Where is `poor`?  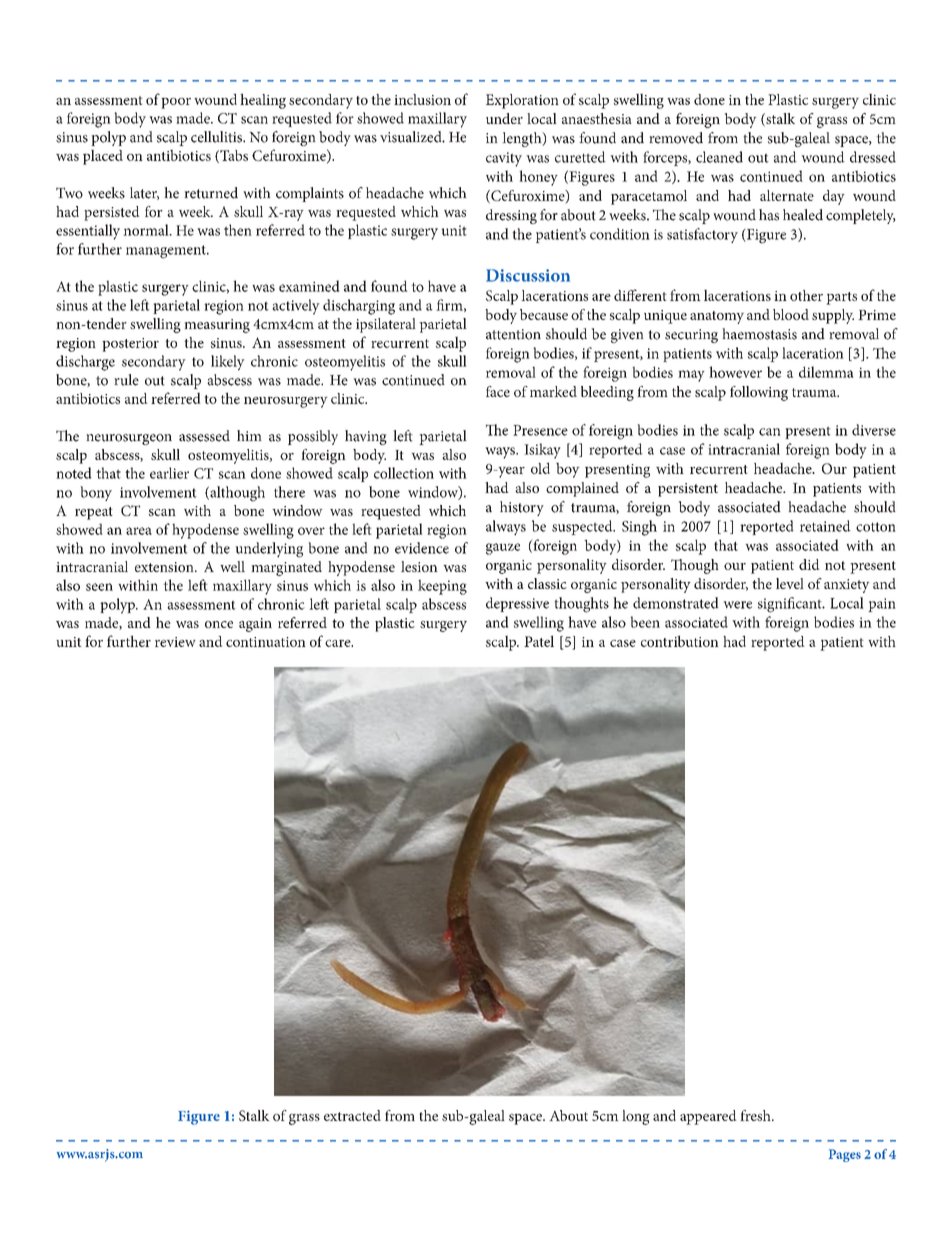
poor is located at coordinates (176, 103).
